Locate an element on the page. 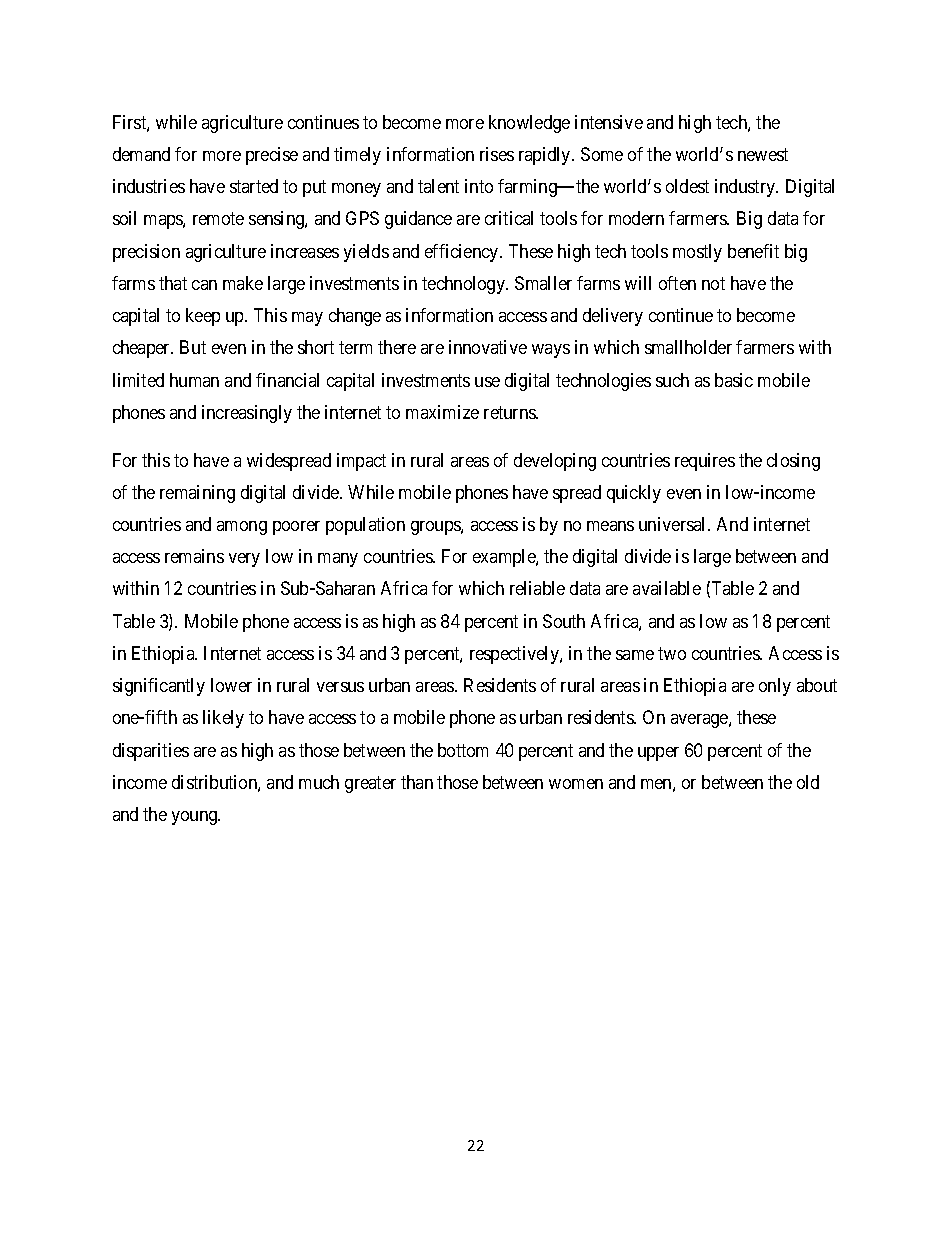 The width and height of the document is (952, 1233). rises is located at coordinates (497, 154).
